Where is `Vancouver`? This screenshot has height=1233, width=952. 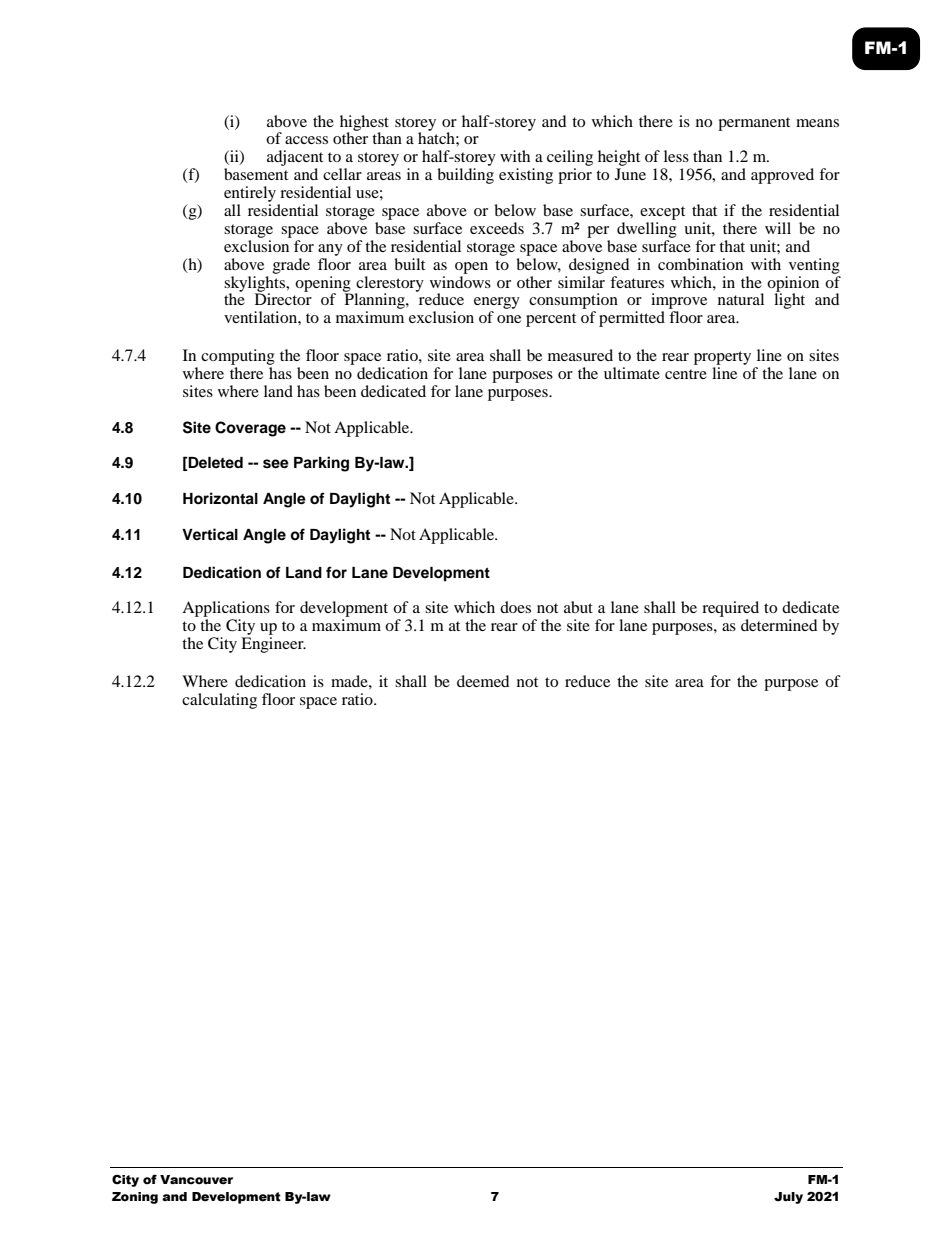 Vancouver is located at coordinates (196, 1180).
